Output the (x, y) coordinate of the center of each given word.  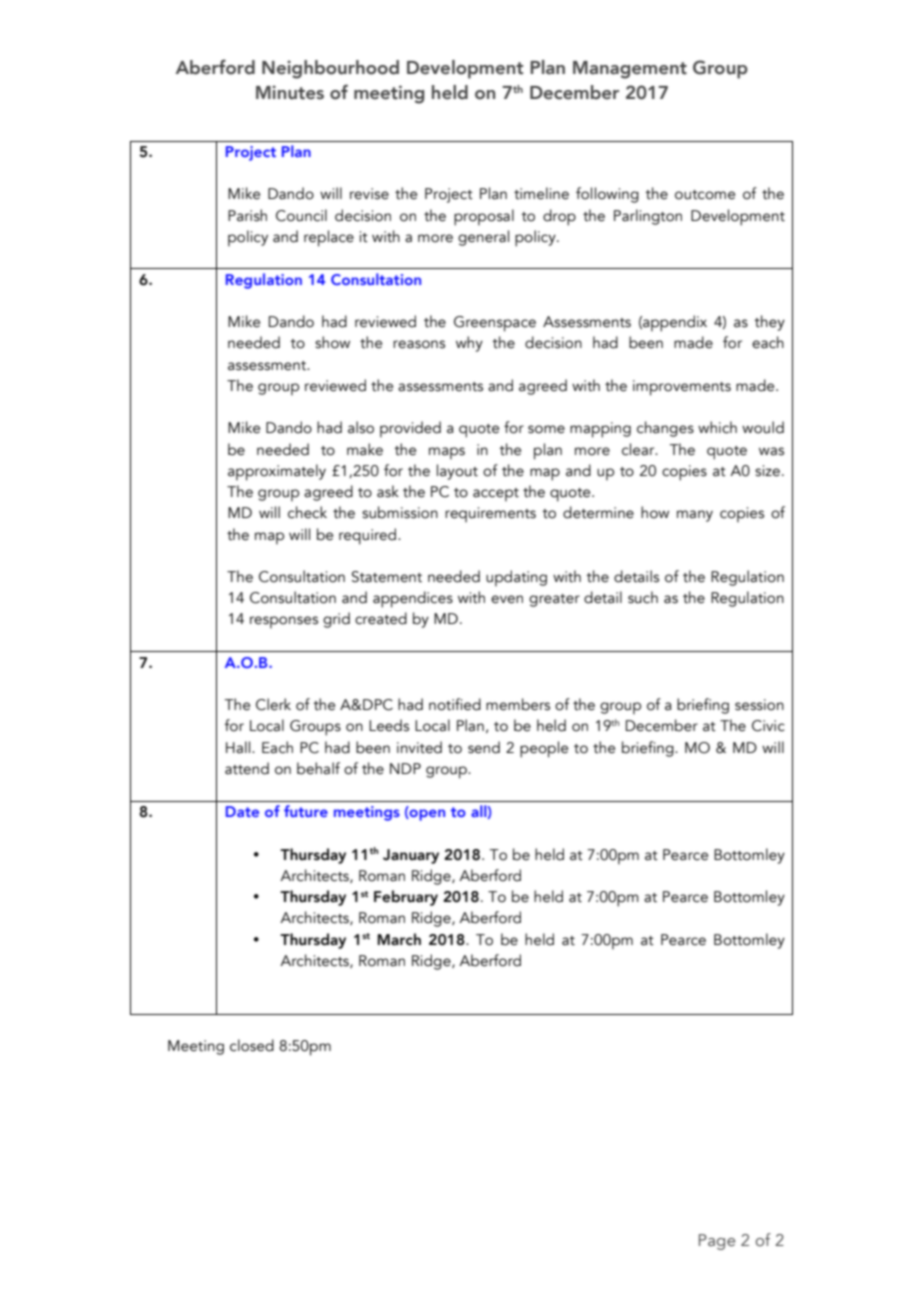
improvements (682, 388)
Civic (768, 726)
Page (717, 1242)
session (759, 705)
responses (284, 622)
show (332, 342)
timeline (541, 193)
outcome (705, 195)
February (406, 898)
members (518, 704)
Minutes (290, 92)
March (399, 939)
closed (252, 1045)
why (469, 344)
